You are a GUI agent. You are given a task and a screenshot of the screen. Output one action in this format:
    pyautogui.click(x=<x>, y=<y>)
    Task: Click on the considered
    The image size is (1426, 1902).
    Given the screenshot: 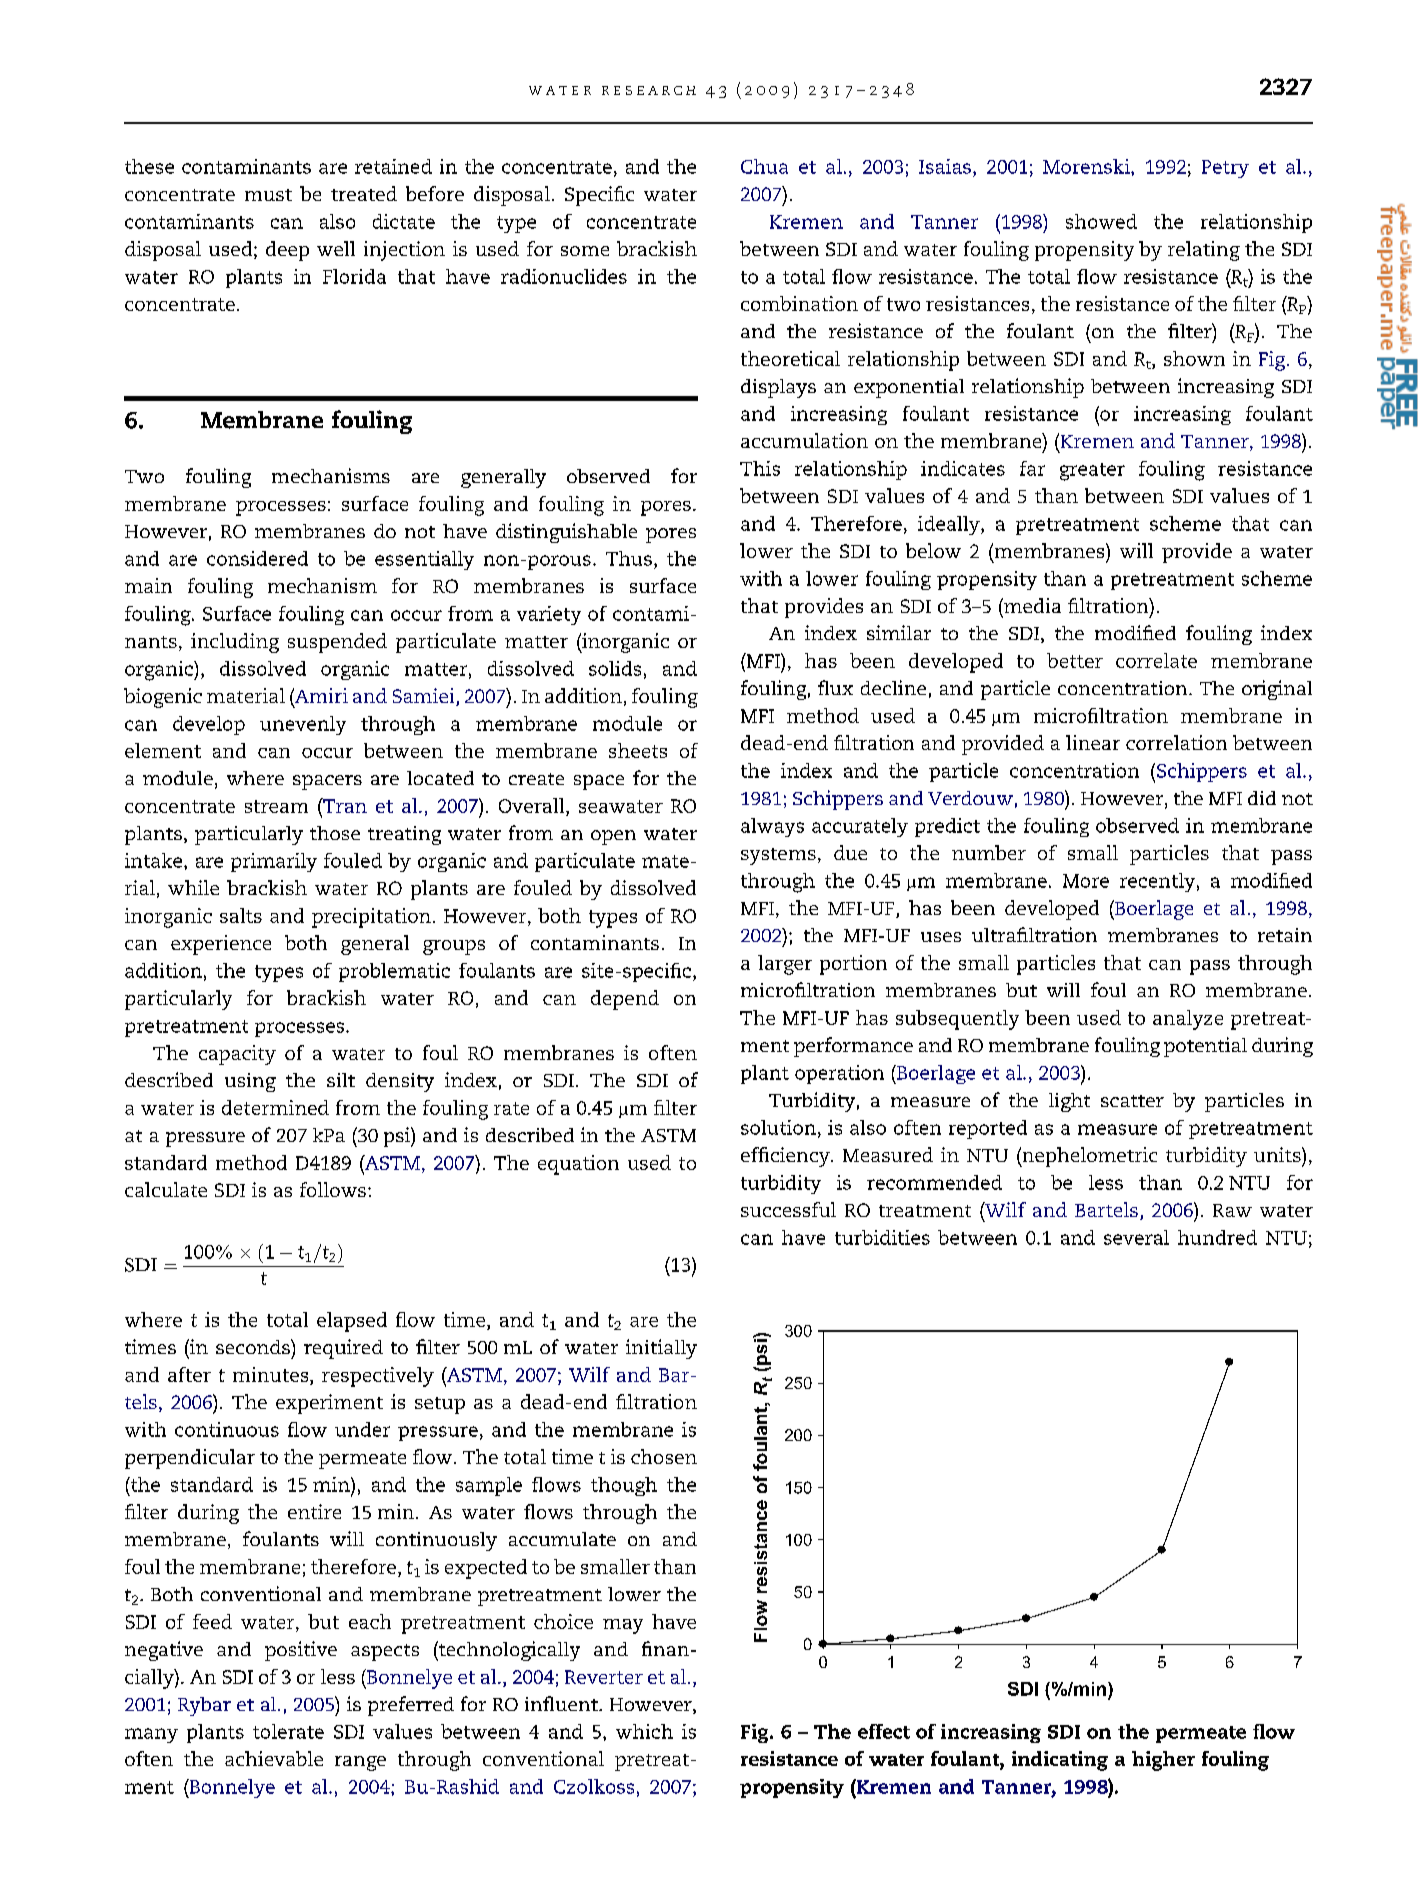 What is the action you would take?
    pyautogui.click(x=257, y=558)
